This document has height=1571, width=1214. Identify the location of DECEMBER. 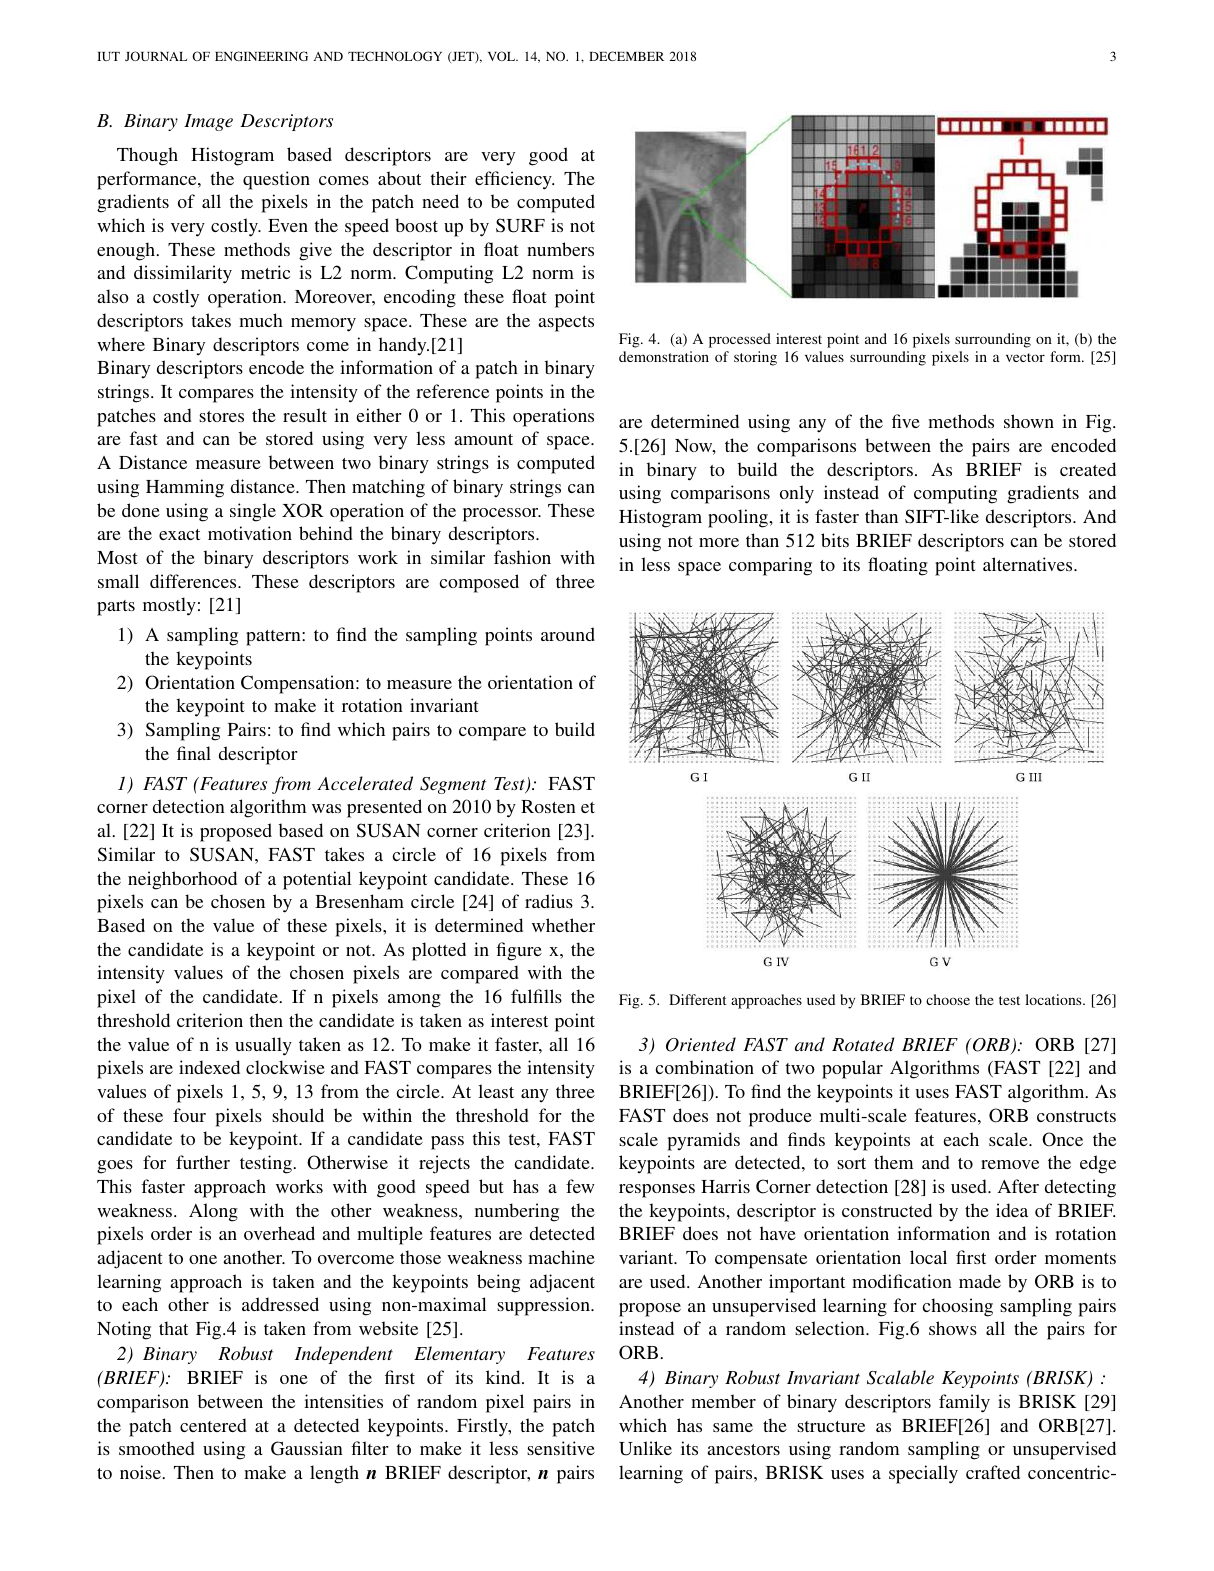
(626, 56).
